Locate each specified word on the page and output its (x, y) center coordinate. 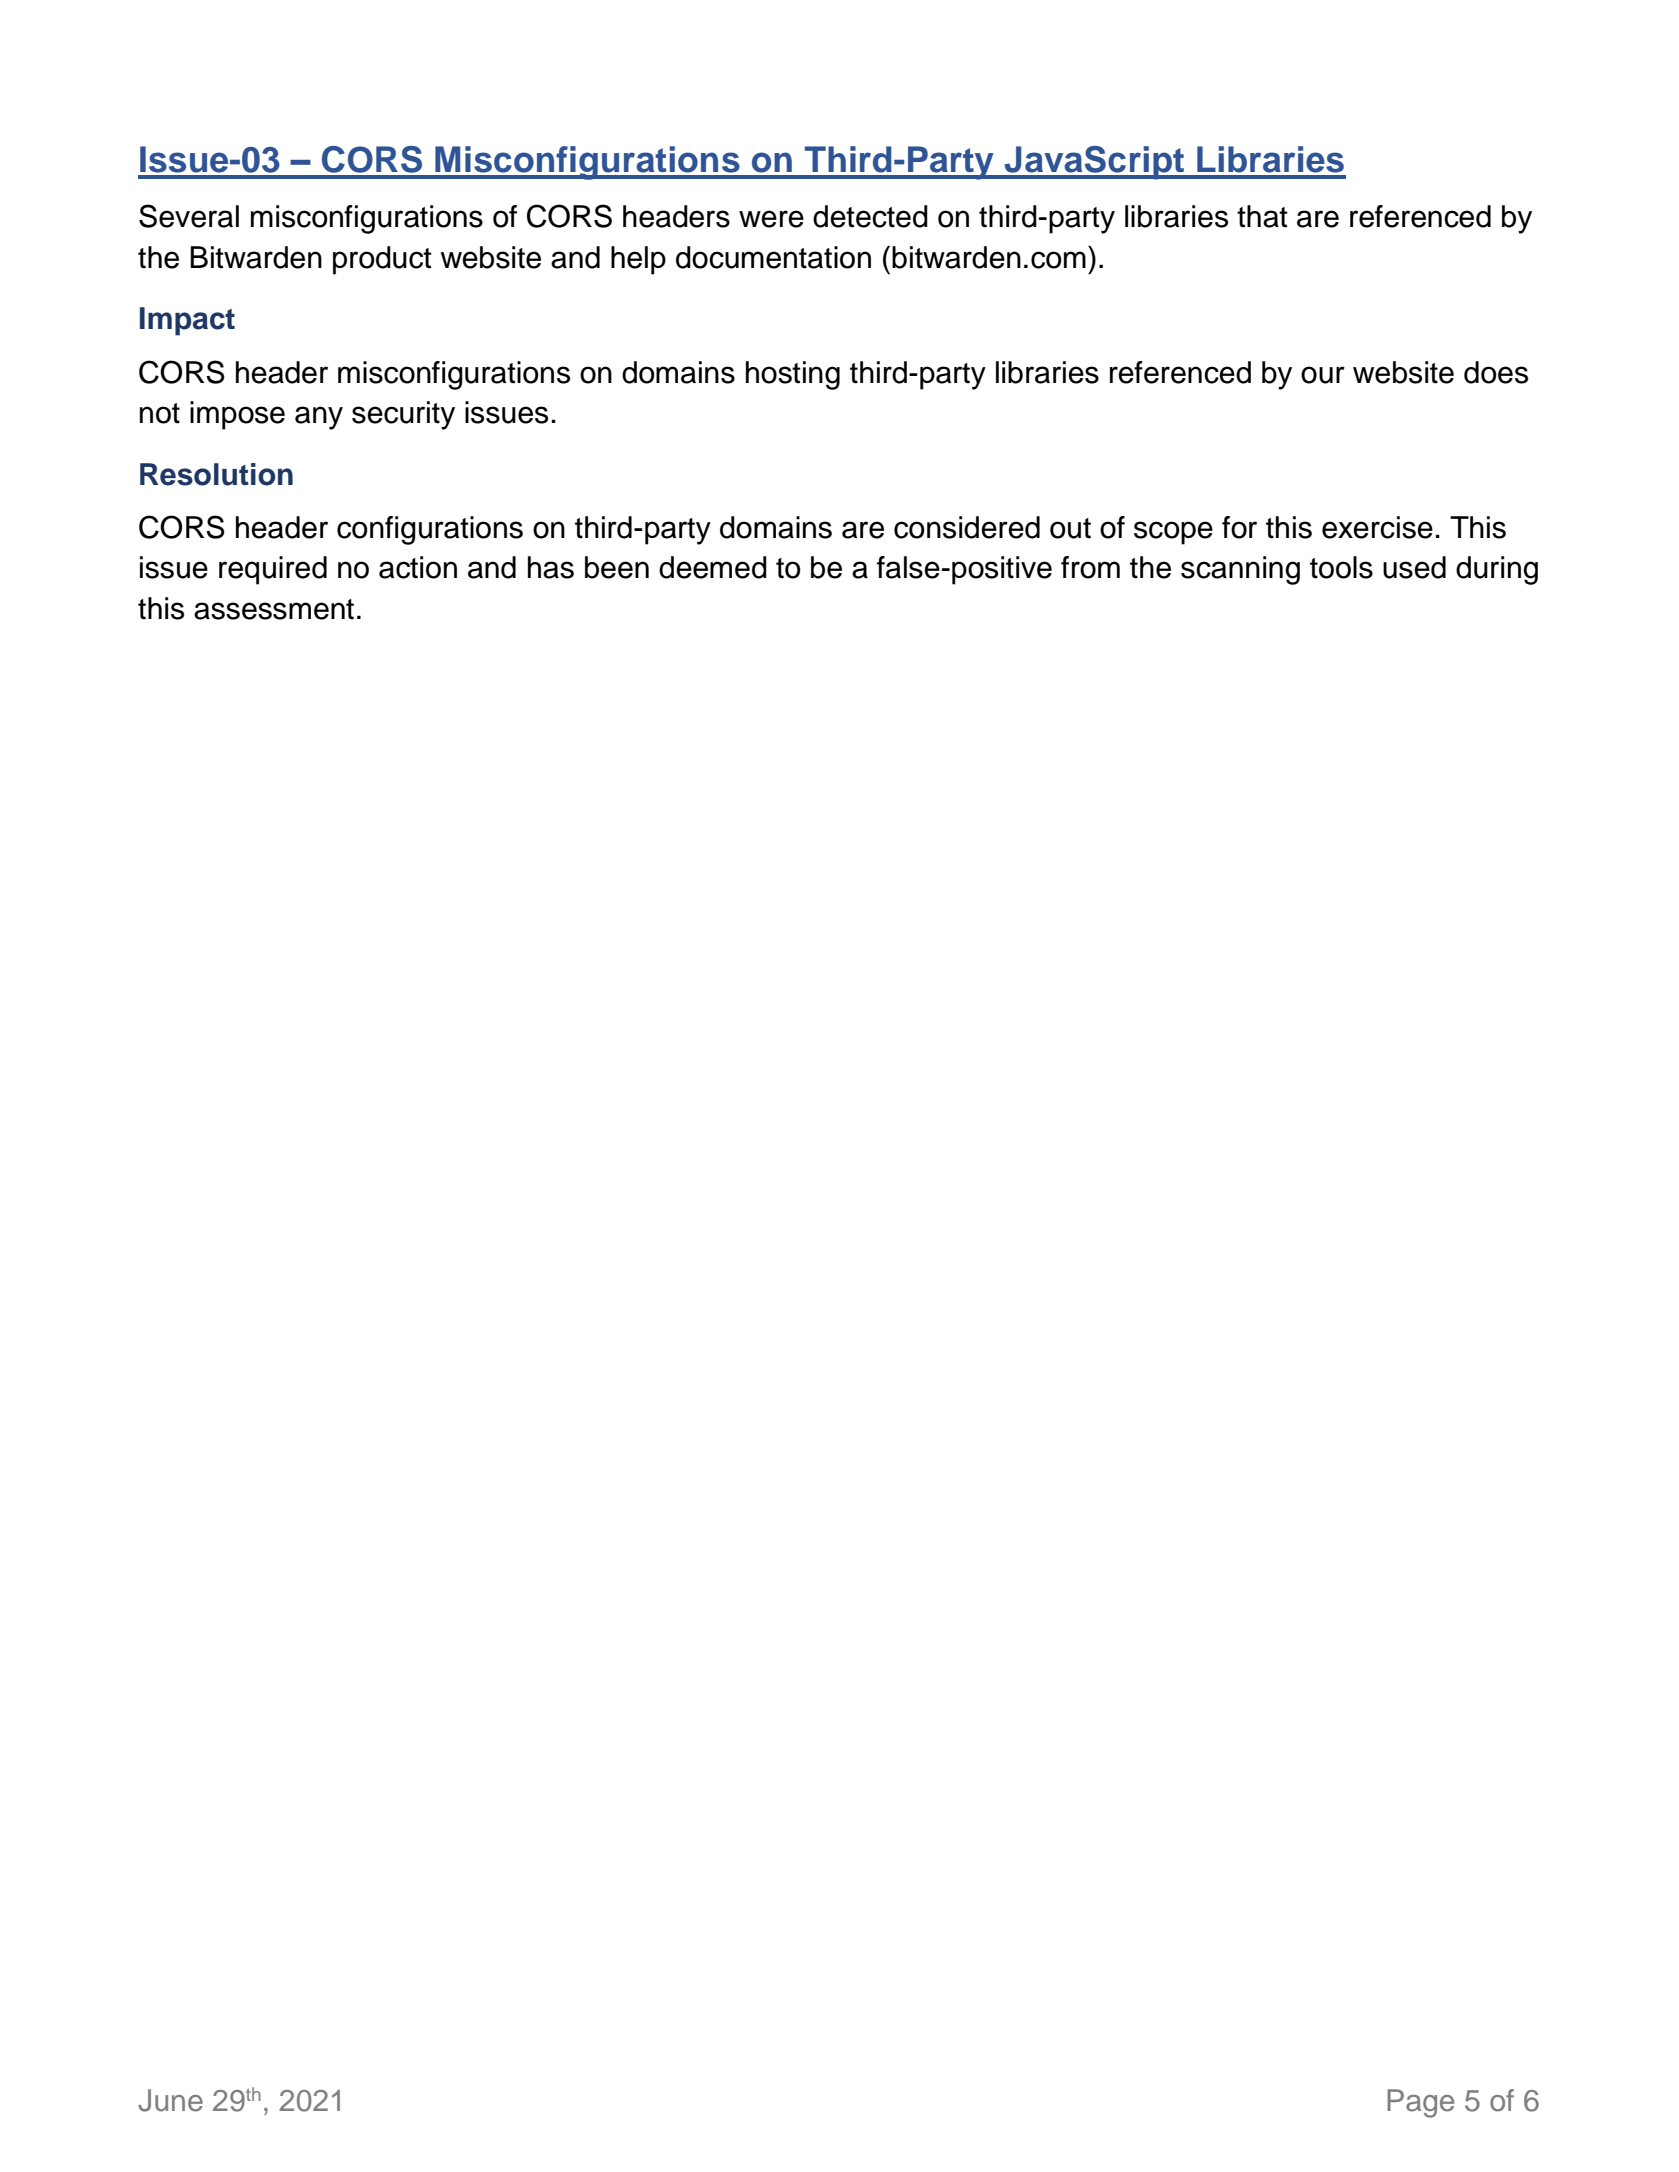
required (273, 570)
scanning (1240, 570)
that (1262, 216)
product (382, 260)
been (617, 567)
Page (1420, 2103)
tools (1341, 567)
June (170, 2100)
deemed (713, 567)
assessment (274, 609)
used (1414, 567)
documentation (773, 257)
